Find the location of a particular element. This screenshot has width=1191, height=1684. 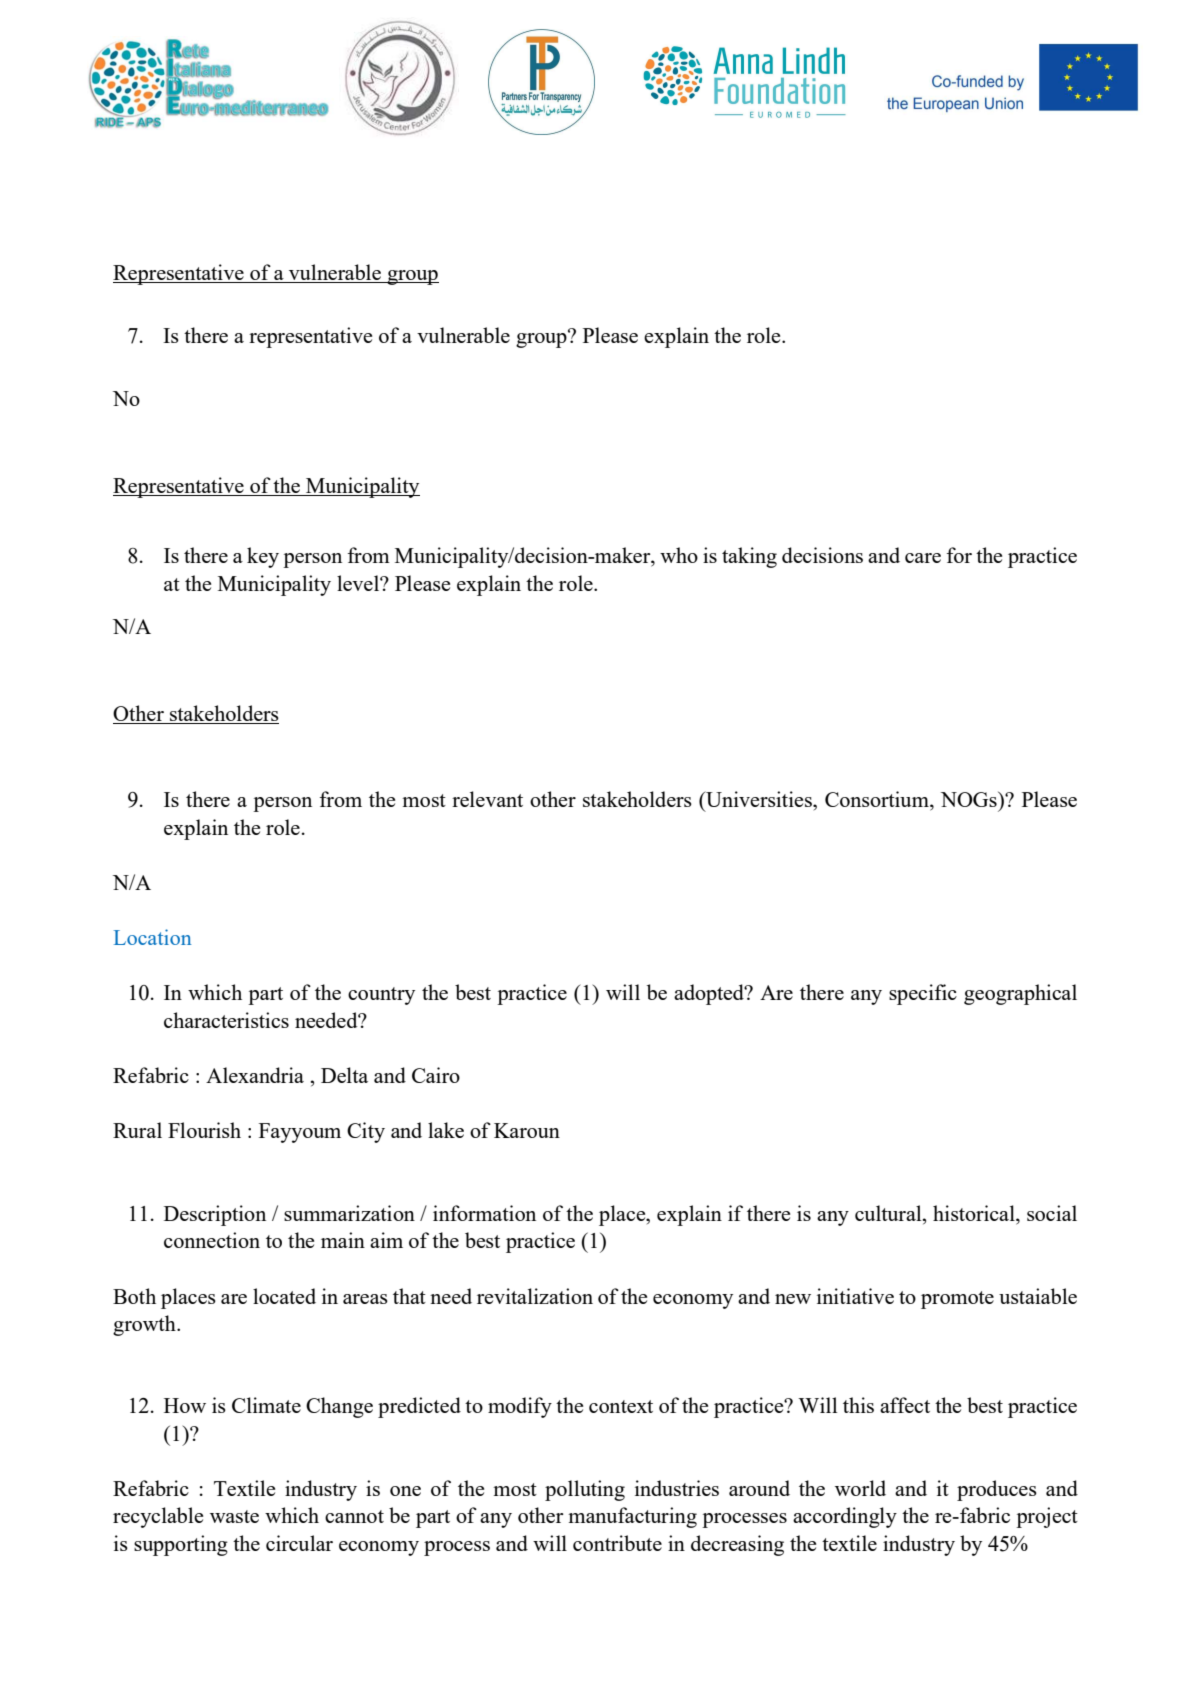

care is located at coordinates (923, 558).
